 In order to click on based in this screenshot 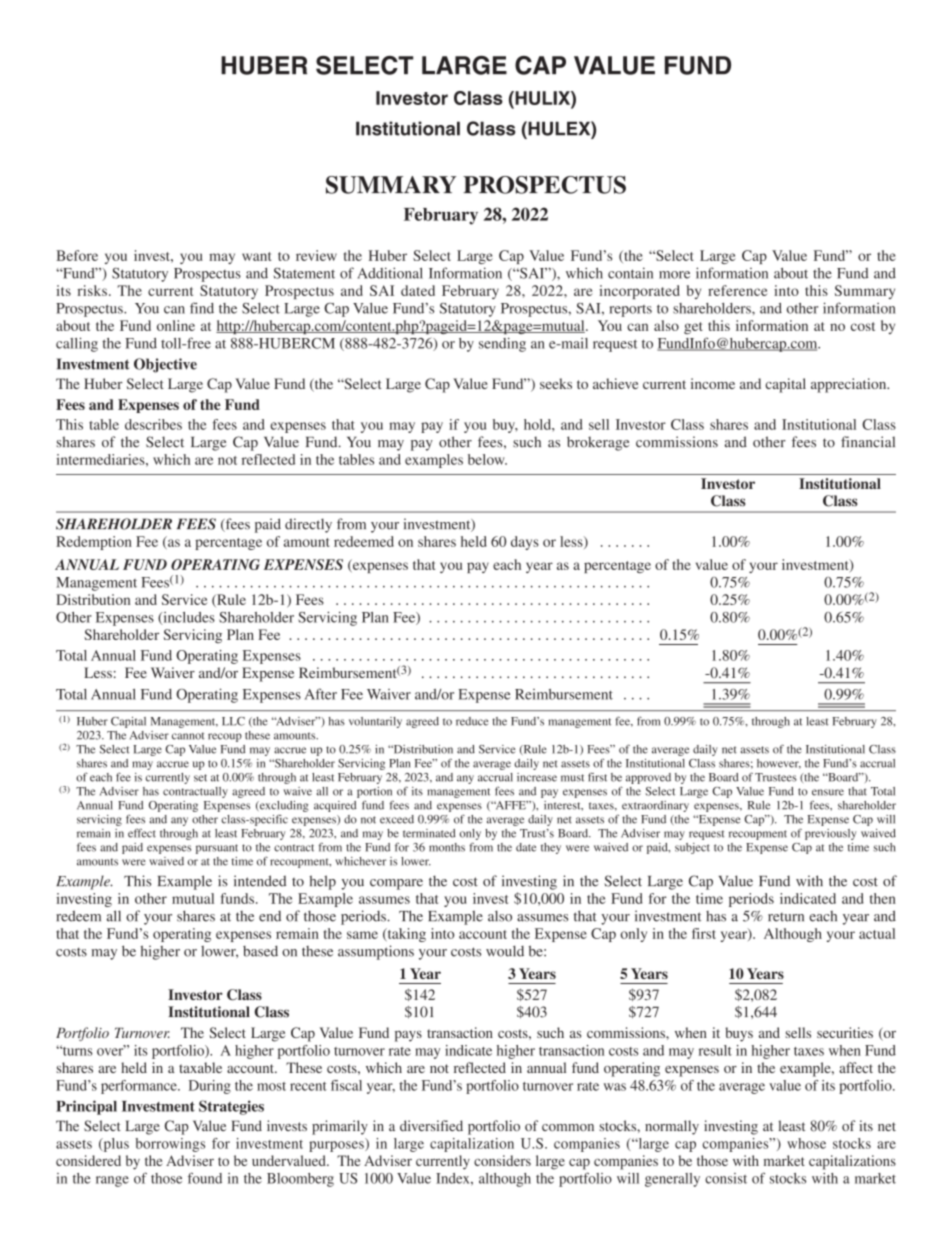, I will do `click(260, 951)`.
